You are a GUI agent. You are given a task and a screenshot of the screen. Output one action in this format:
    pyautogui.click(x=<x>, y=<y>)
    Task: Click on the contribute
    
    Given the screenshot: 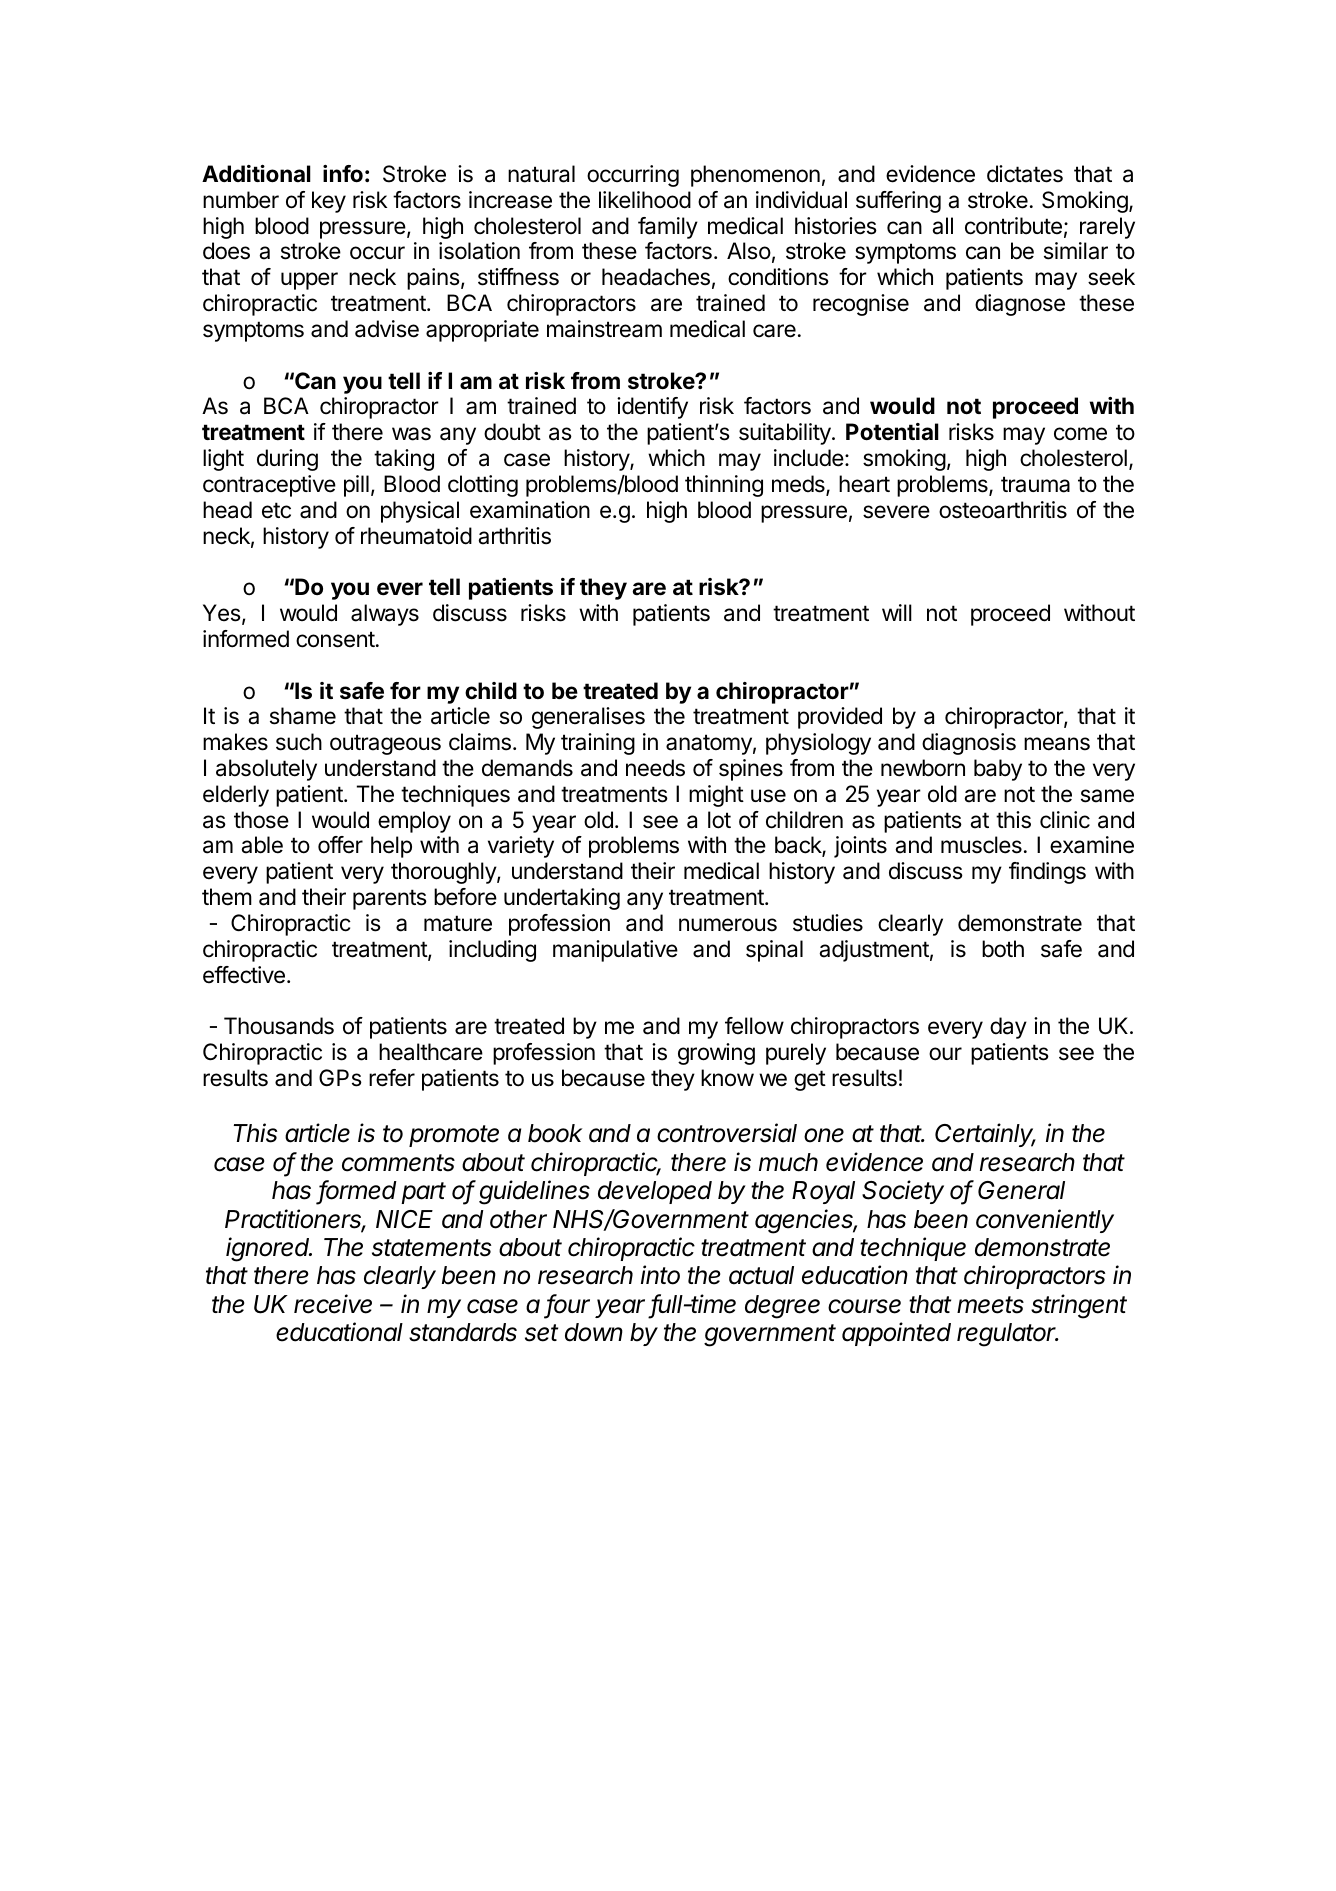 What is the action you would take?
    pyautogui.click(x=1013, y=226)
